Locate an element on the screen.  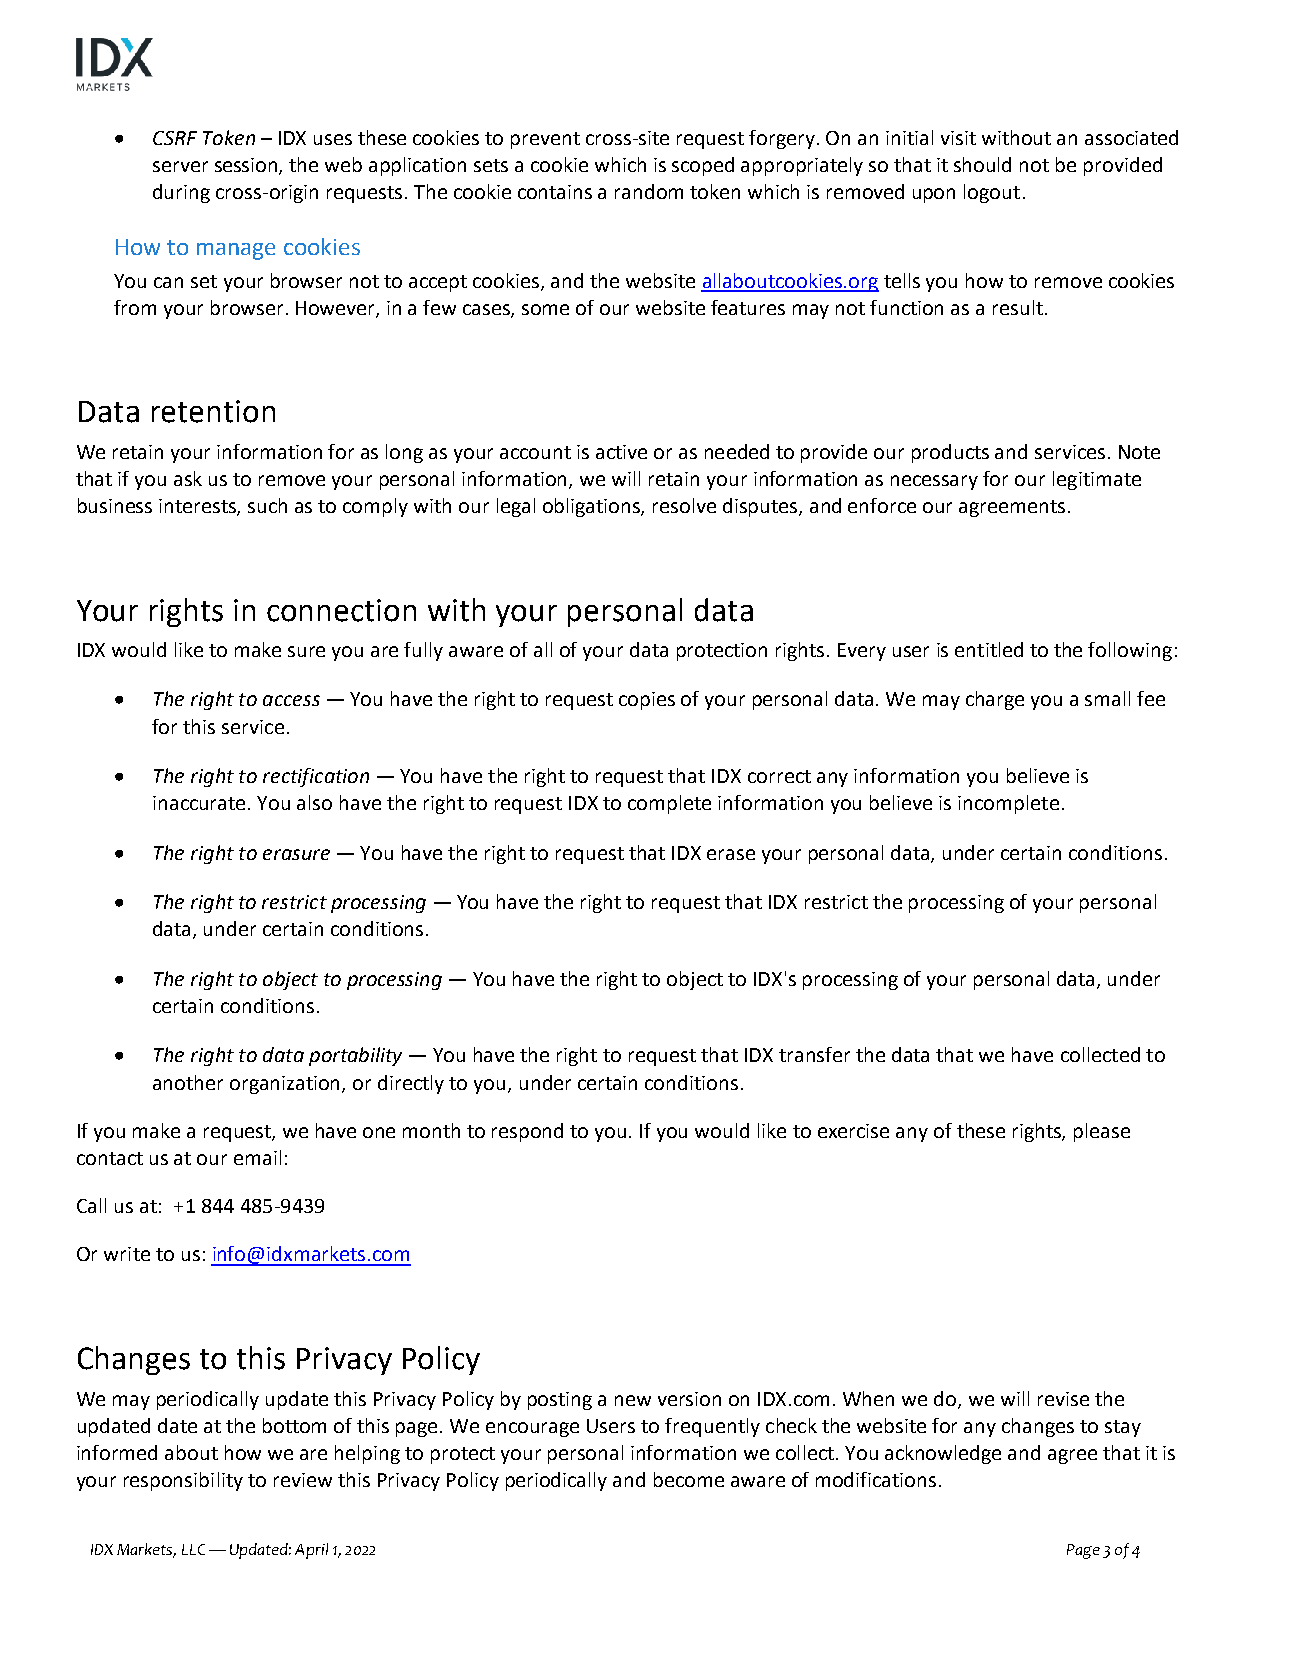
acknowledge is located at coordinates (943, 1454).
